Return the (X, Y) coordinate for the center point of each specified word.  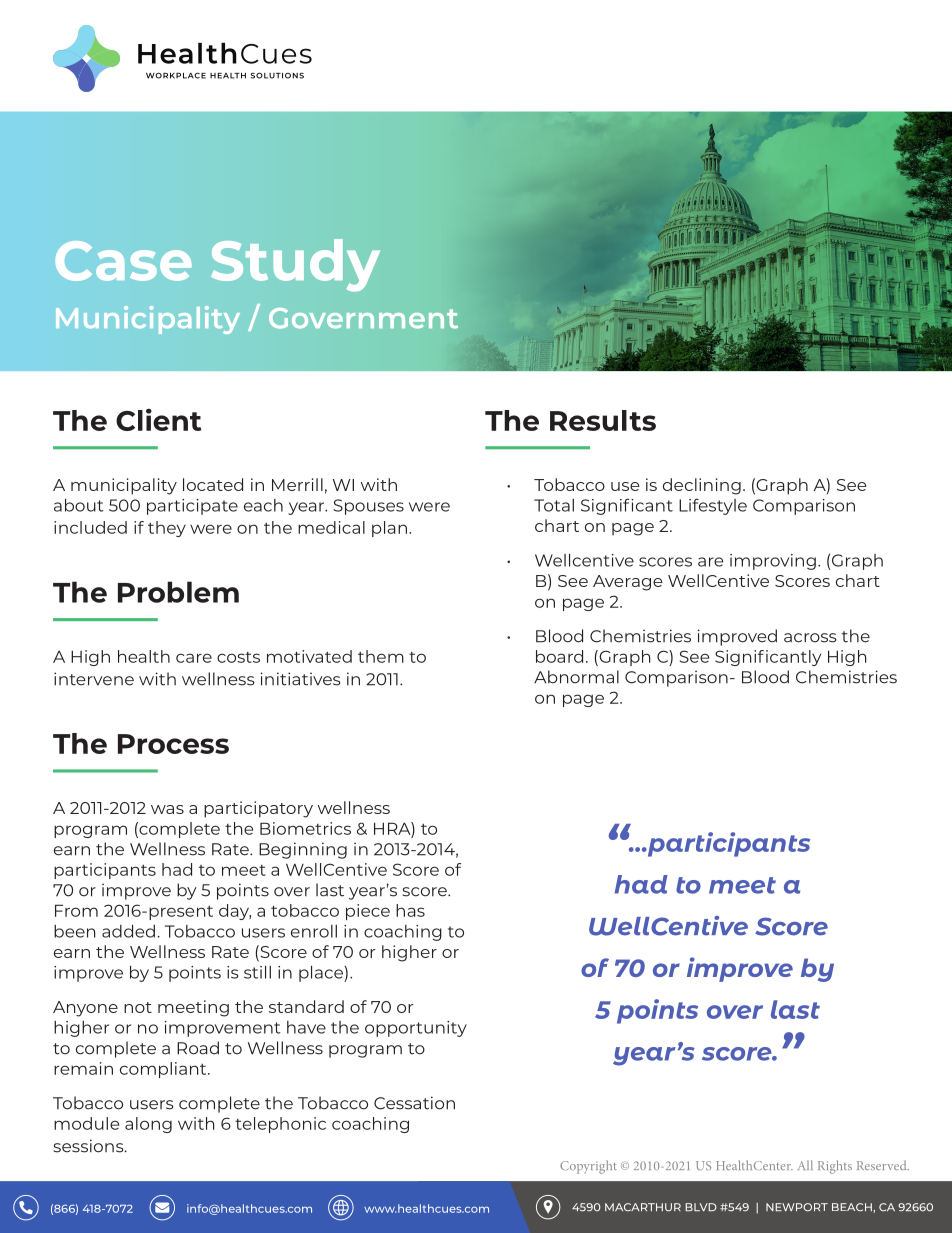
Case (123, 261)
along (148, 1125)
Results (603, 420)
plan (389, 529)
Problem (178, 592)
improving (773, 562)
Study (295, 265)
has (410, 910)
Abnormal (576, 677)
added (128, 931)
